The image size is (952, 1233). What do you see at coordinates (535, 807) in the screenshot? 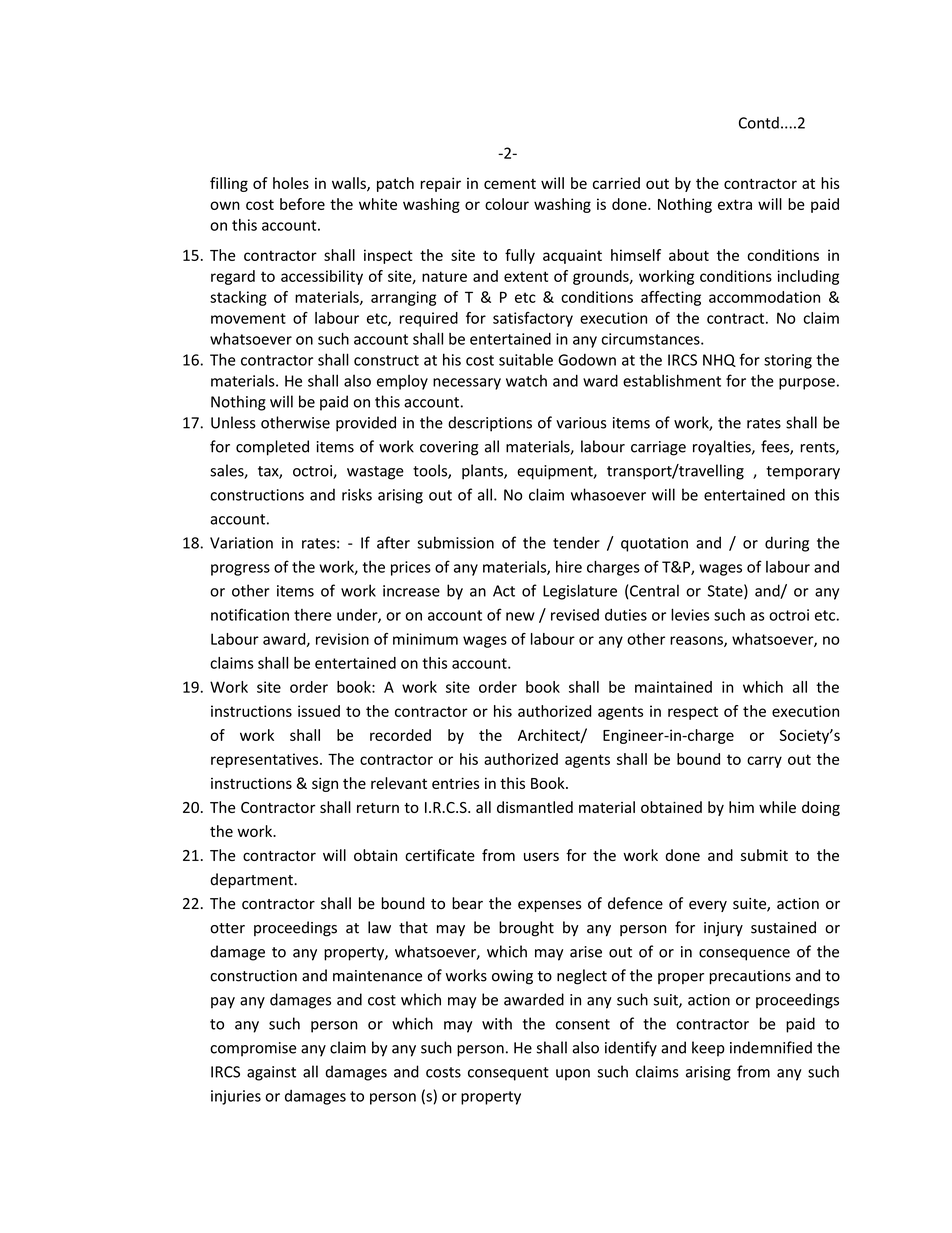
I see `dismantled` at bounding box center [535, 807].
